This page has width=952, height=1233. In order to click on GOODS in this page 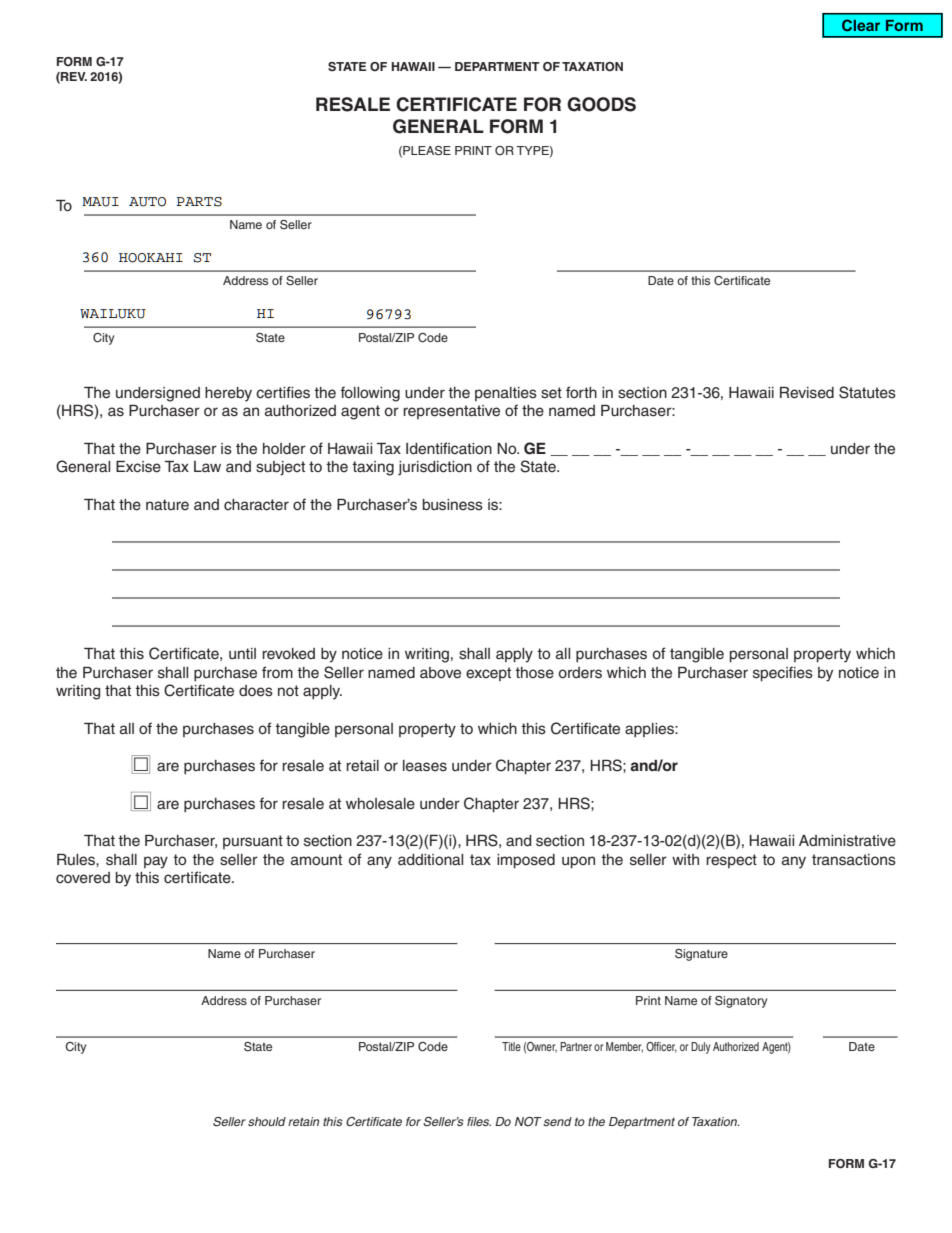, I will do `click(601, 104)`.
